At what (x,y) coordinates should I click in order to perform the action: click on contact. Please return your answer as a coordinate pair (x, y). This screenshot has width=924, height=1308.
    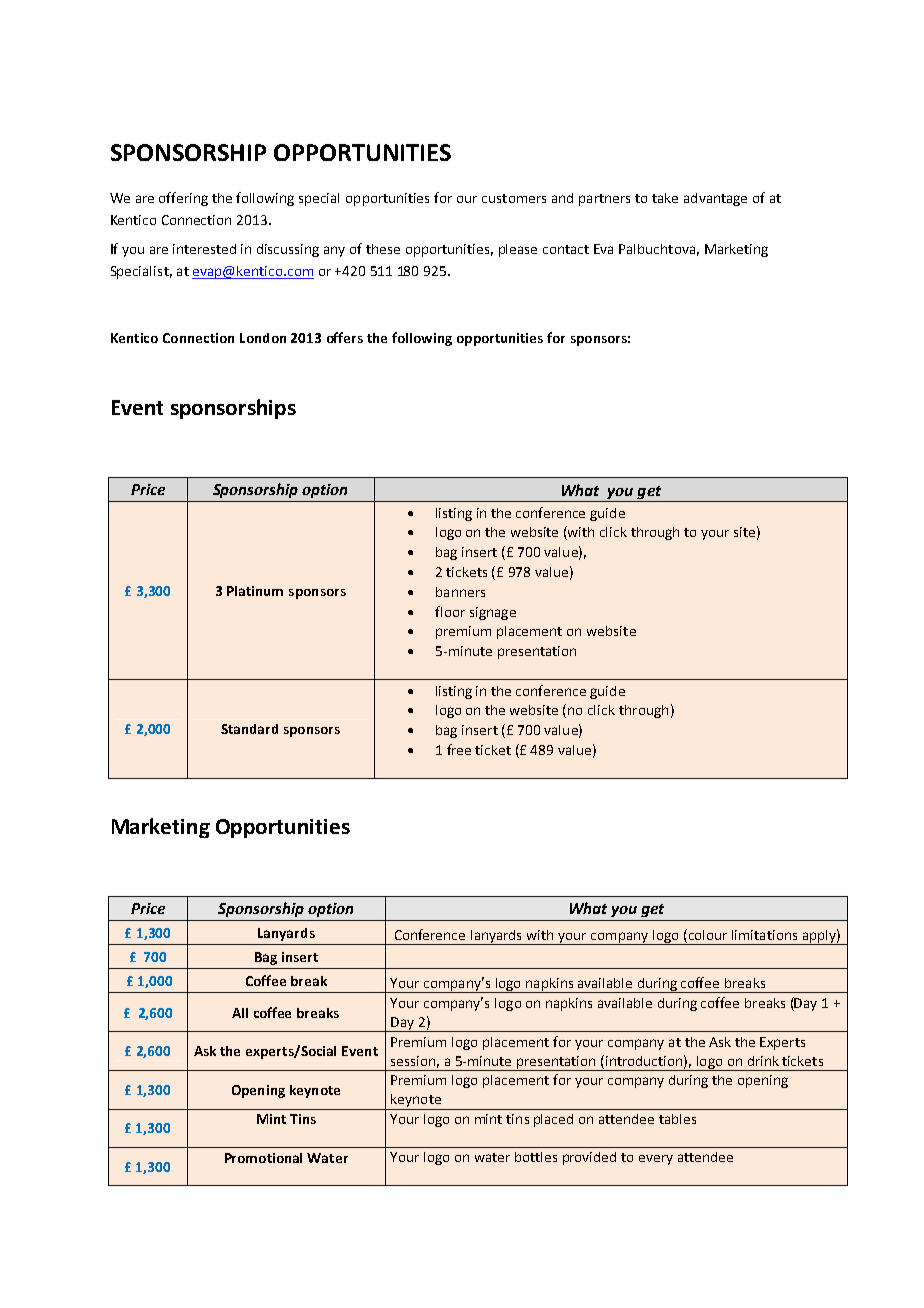
    Looking at the image, I should click on (566, 249).
